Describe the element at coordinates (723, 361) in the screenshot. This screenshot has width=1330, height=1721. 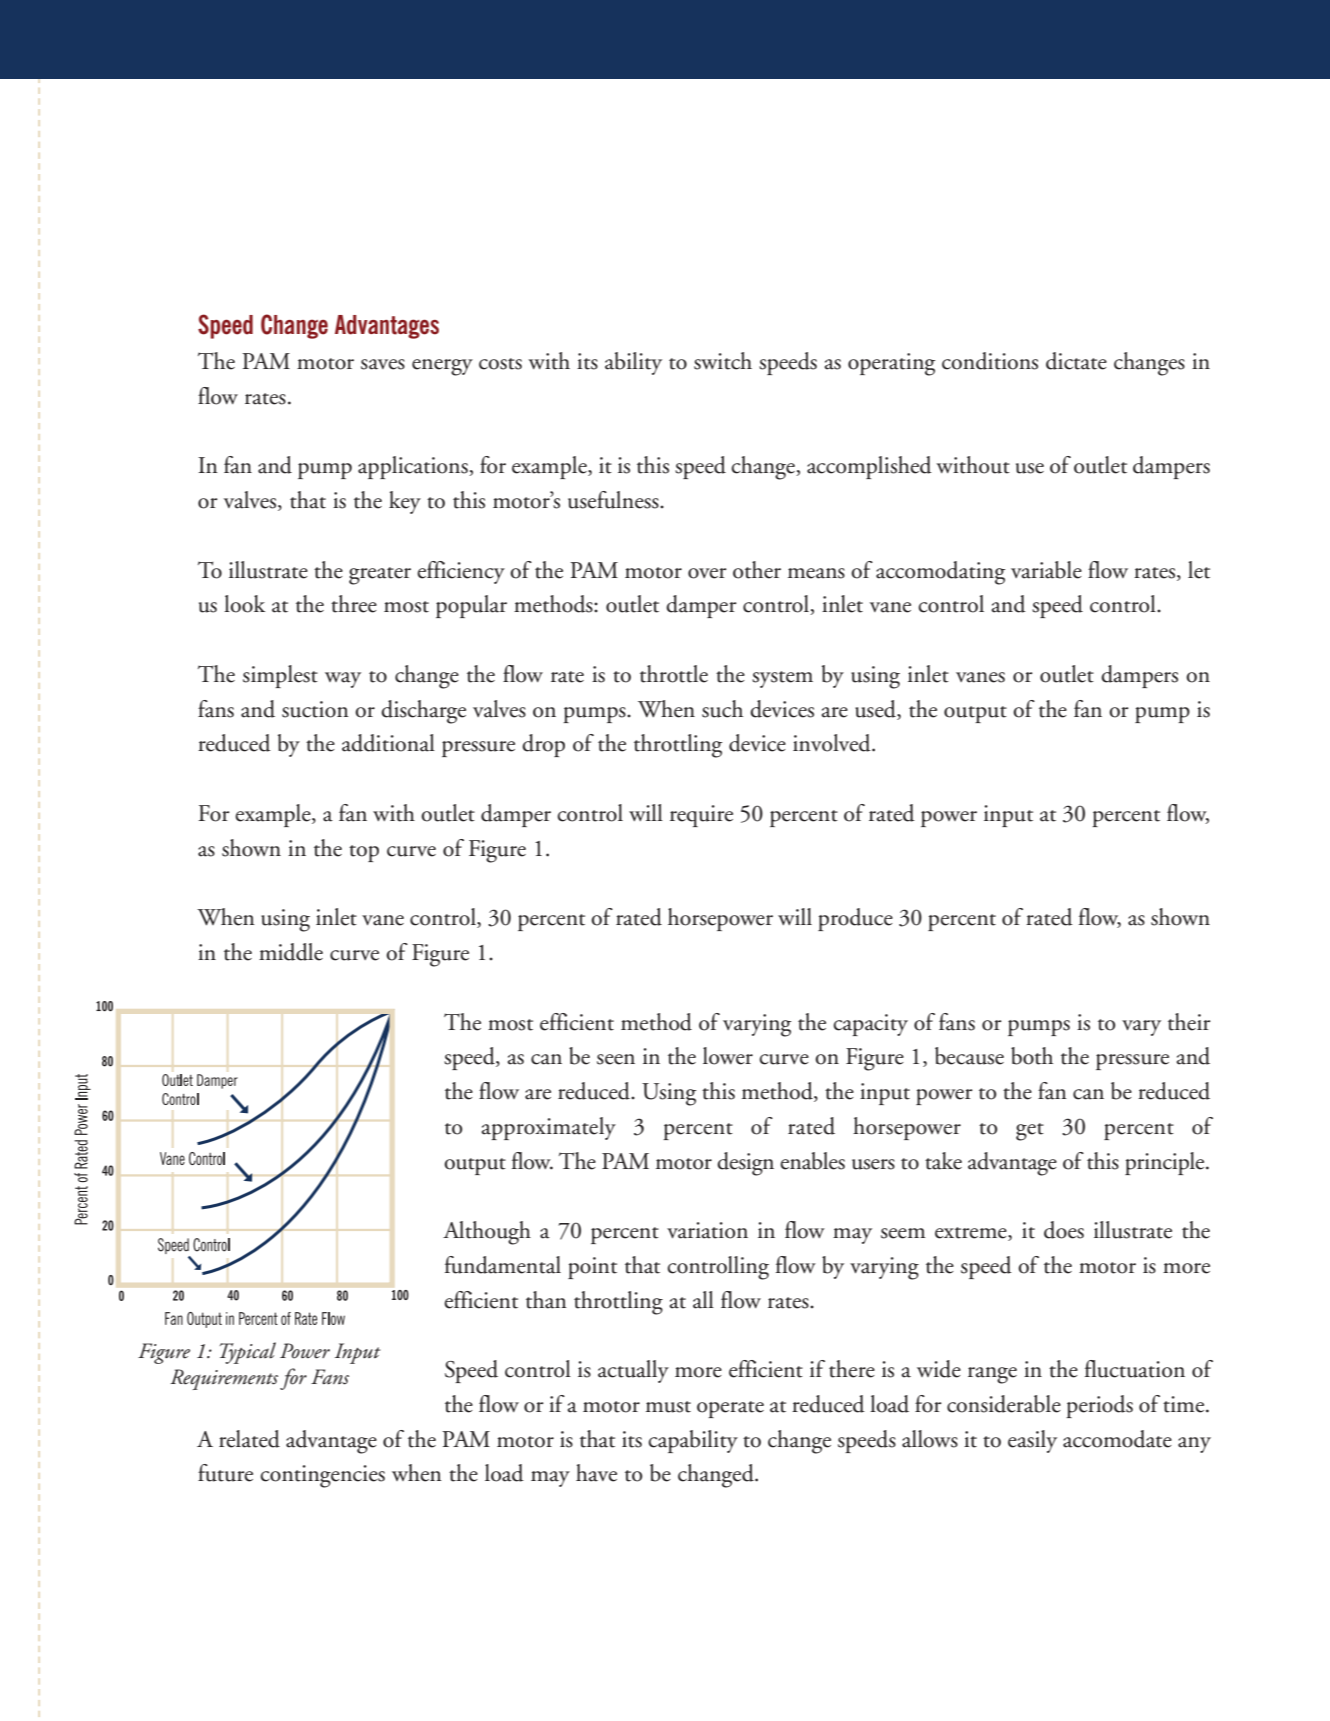
I see `switch` at that location.
